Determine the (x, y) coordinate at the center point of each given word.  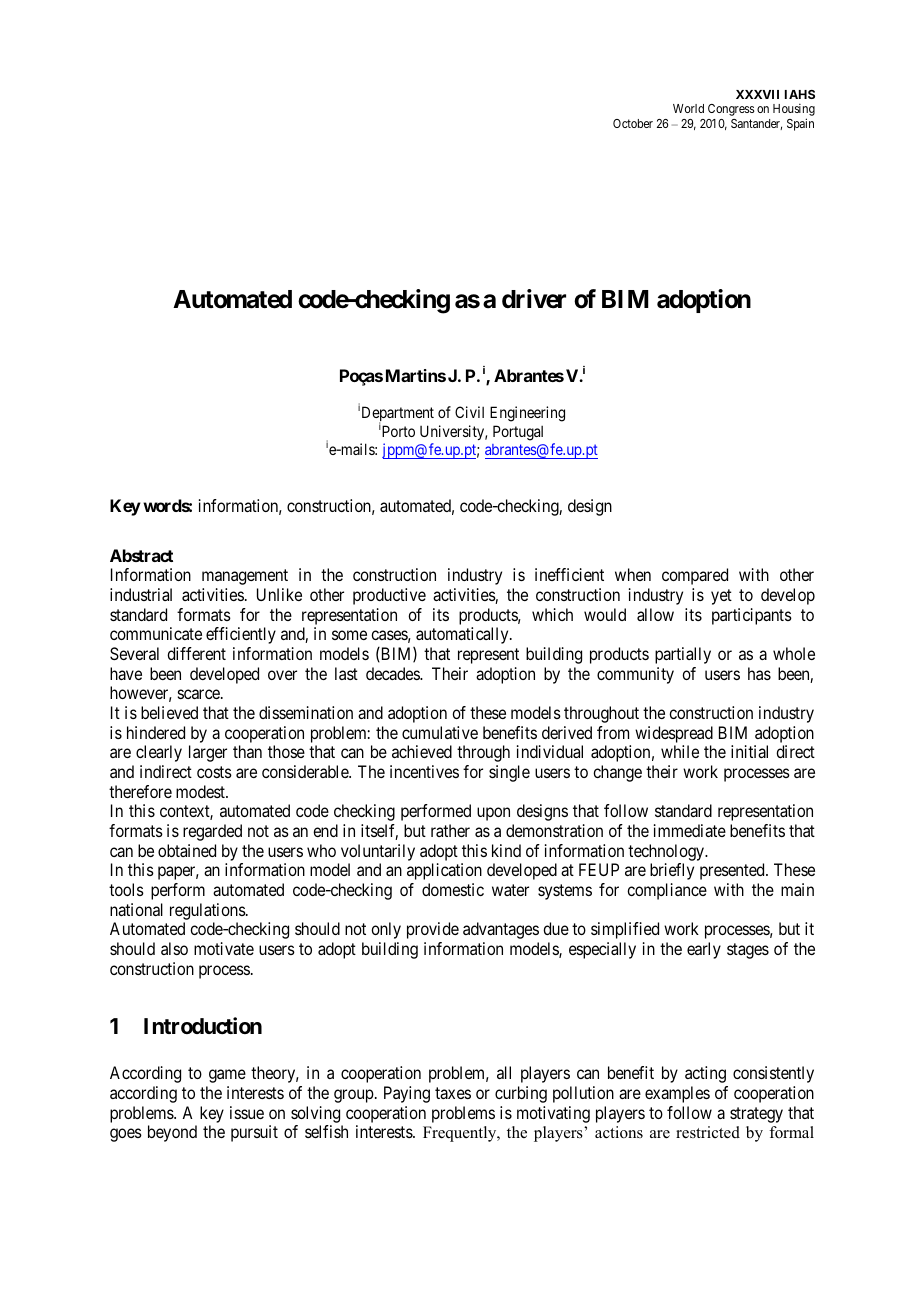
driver (534, 299)
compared (695, 576)
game (227, 1076)
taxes (453, 1093)
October (633, 123)
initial (749, 751)
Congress (731, 110)
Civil (469, 412)
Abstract (141, 555)
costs (214, 772)
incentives (424, 771)
